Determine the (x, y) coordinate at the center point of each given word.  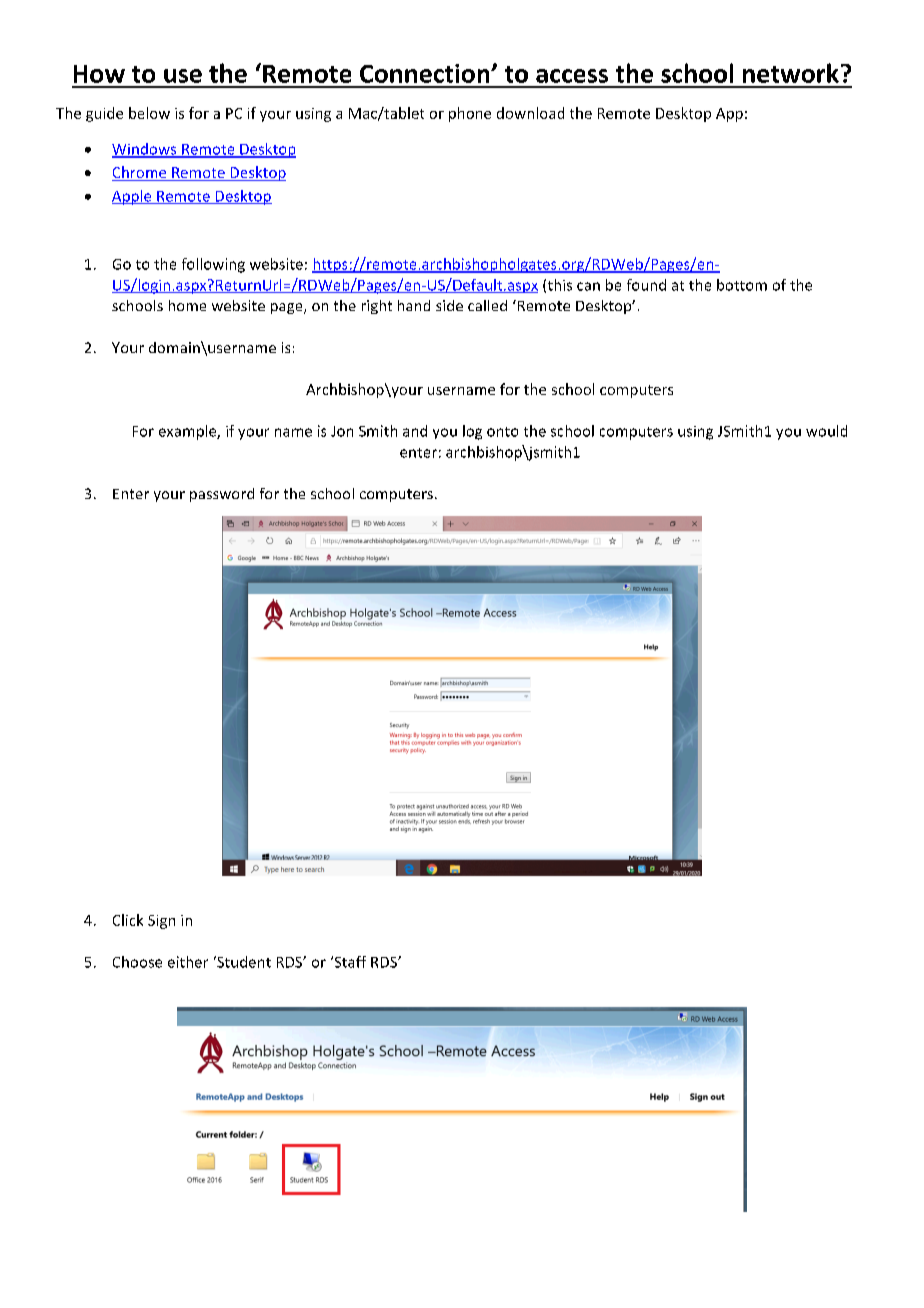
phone (470, 114)
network (791, 73)
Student (243, 962)
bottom (742, 285)
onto (502, 432)
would (826, 431)
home (187, 305)
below (149, 113)
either (188, 962)
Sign (161, 922)
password (222, 495)
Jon (342, 431)
